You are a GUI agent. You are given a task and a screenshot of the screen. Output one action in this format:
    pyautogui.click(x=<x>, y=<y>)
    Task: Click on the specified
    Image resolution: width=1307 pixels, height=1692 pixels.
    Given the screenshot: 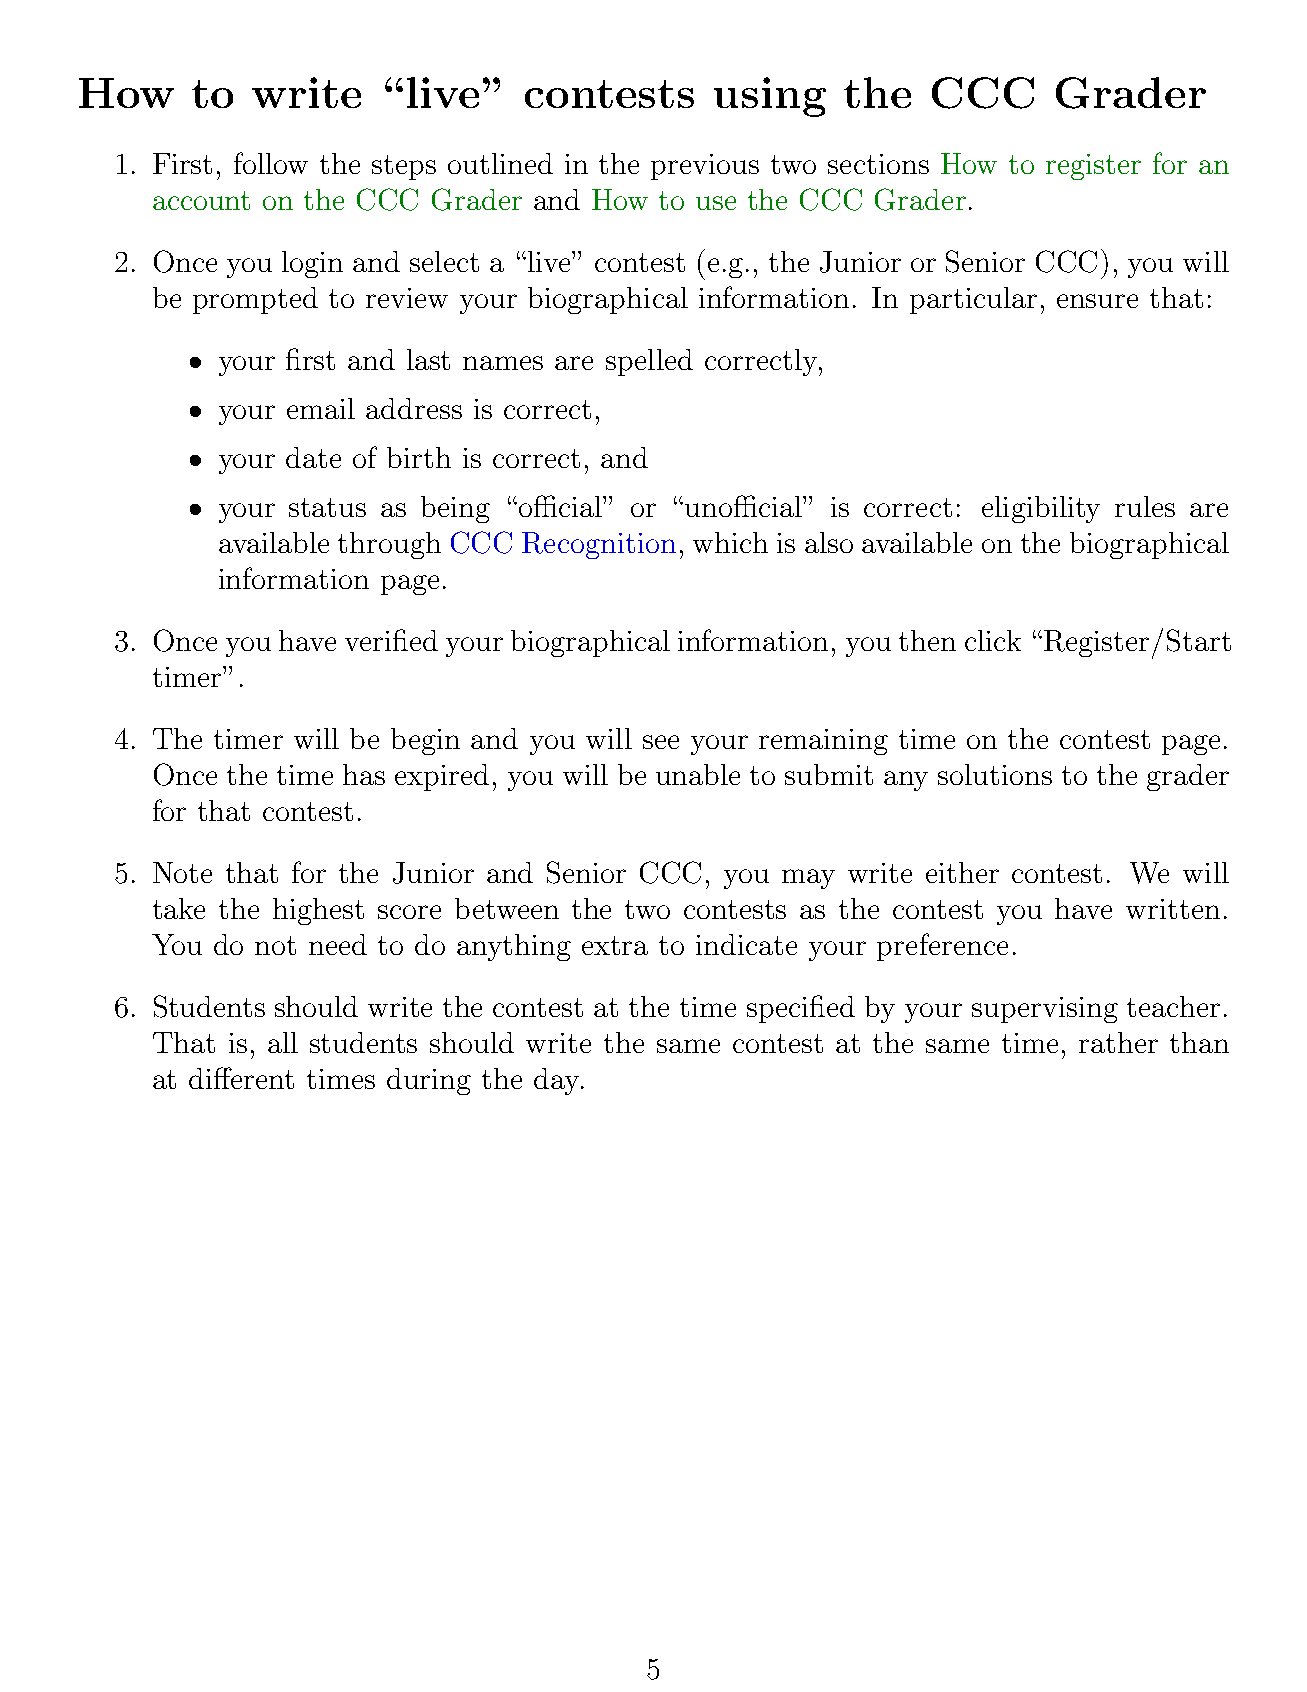 What is the action you would take?
    pyautogui.click(x=801, y=1009)
